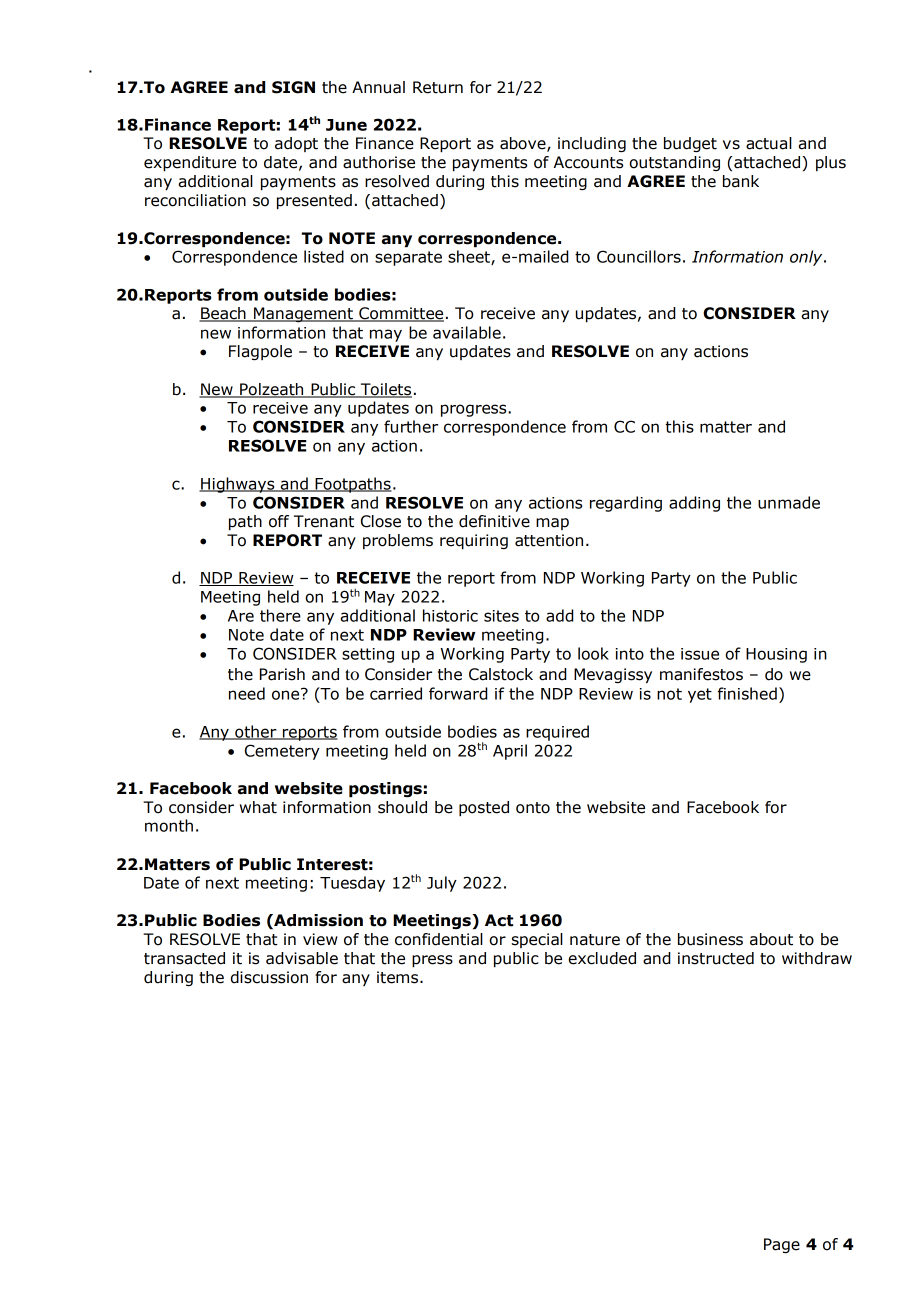 The width and height of the screenshot is (924, 1308). What do you see at coordinates (776, 655) in the screenshot?
I see `Housing` at bounding box center [776, 655].
